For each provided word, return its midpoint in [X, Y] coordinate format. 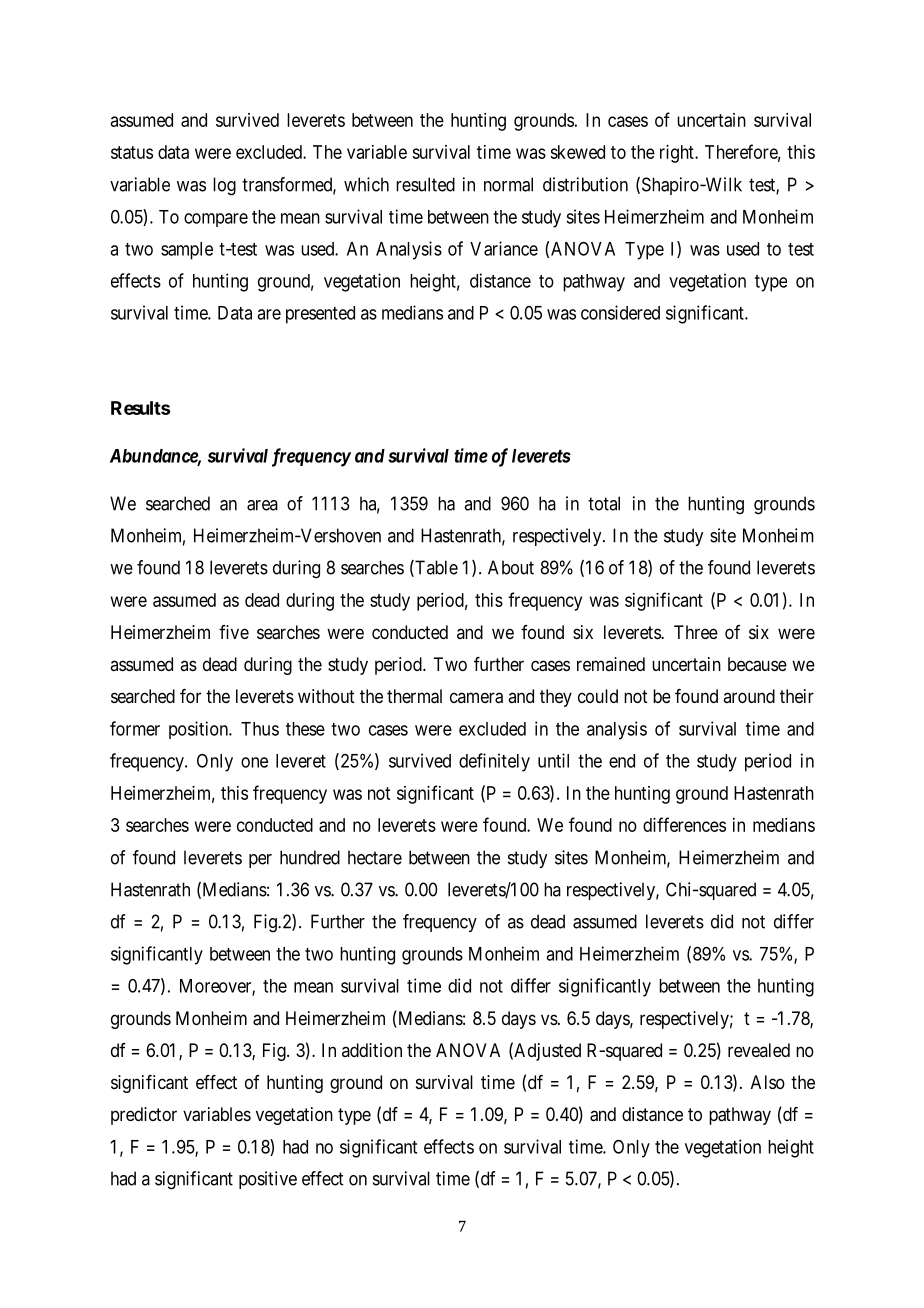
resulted [425, 184]
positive [268, 1180]
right [678, 154]
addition [372, 1050]
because [757, 664]
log [224, 186]
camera [476, 698]
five [234, 632]
